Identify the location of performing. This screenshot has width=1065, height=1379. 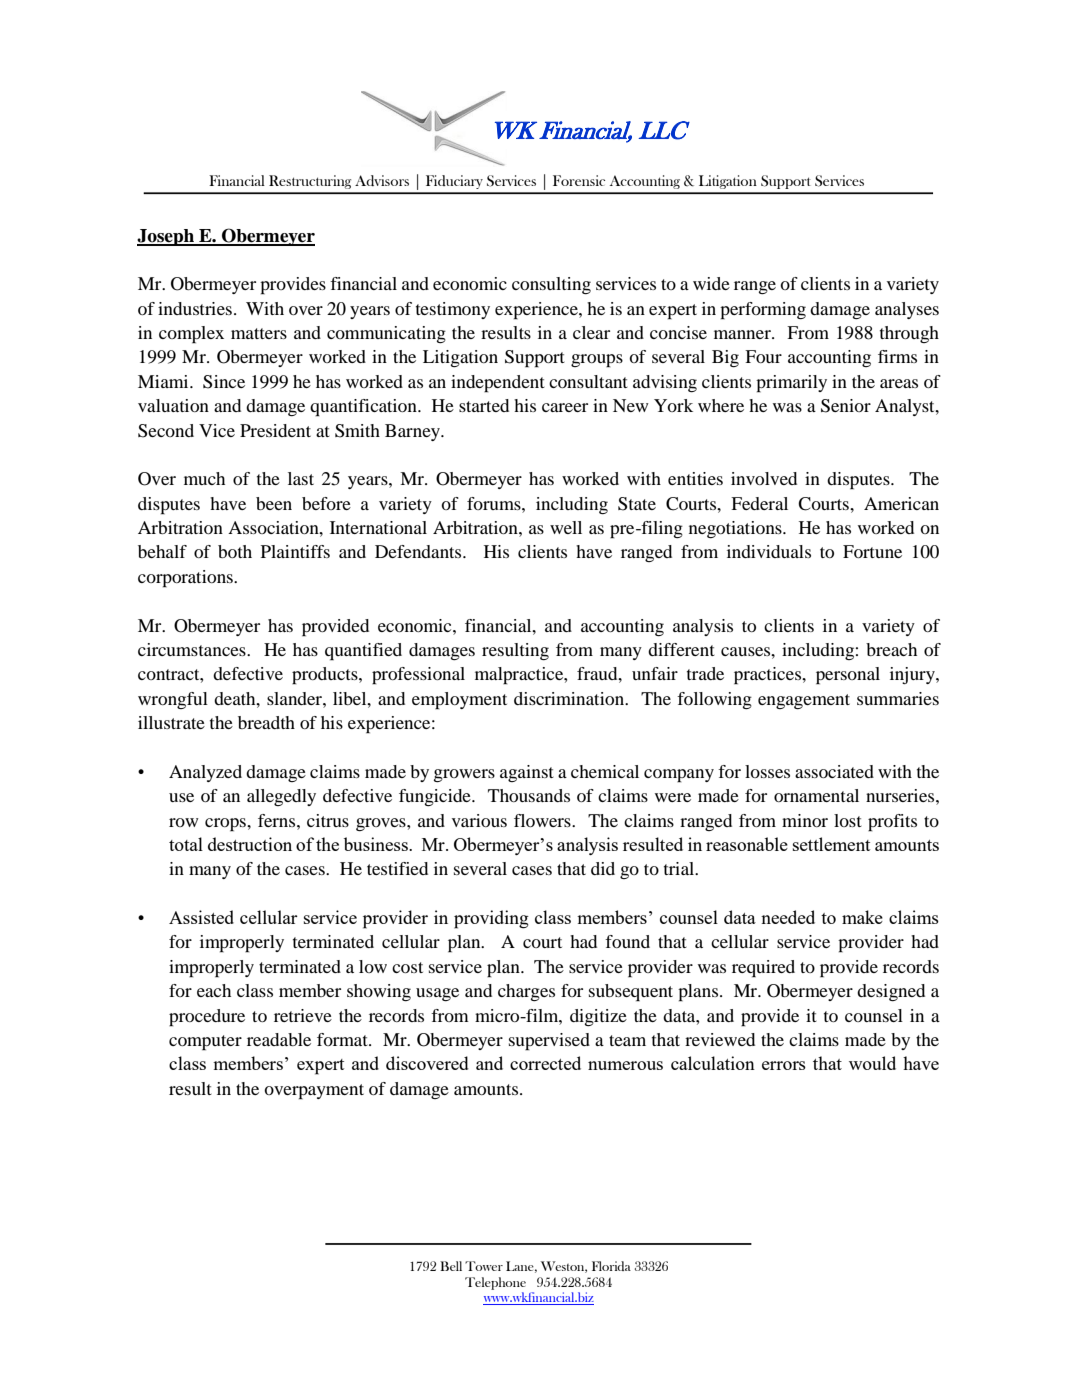
(763, 311).
